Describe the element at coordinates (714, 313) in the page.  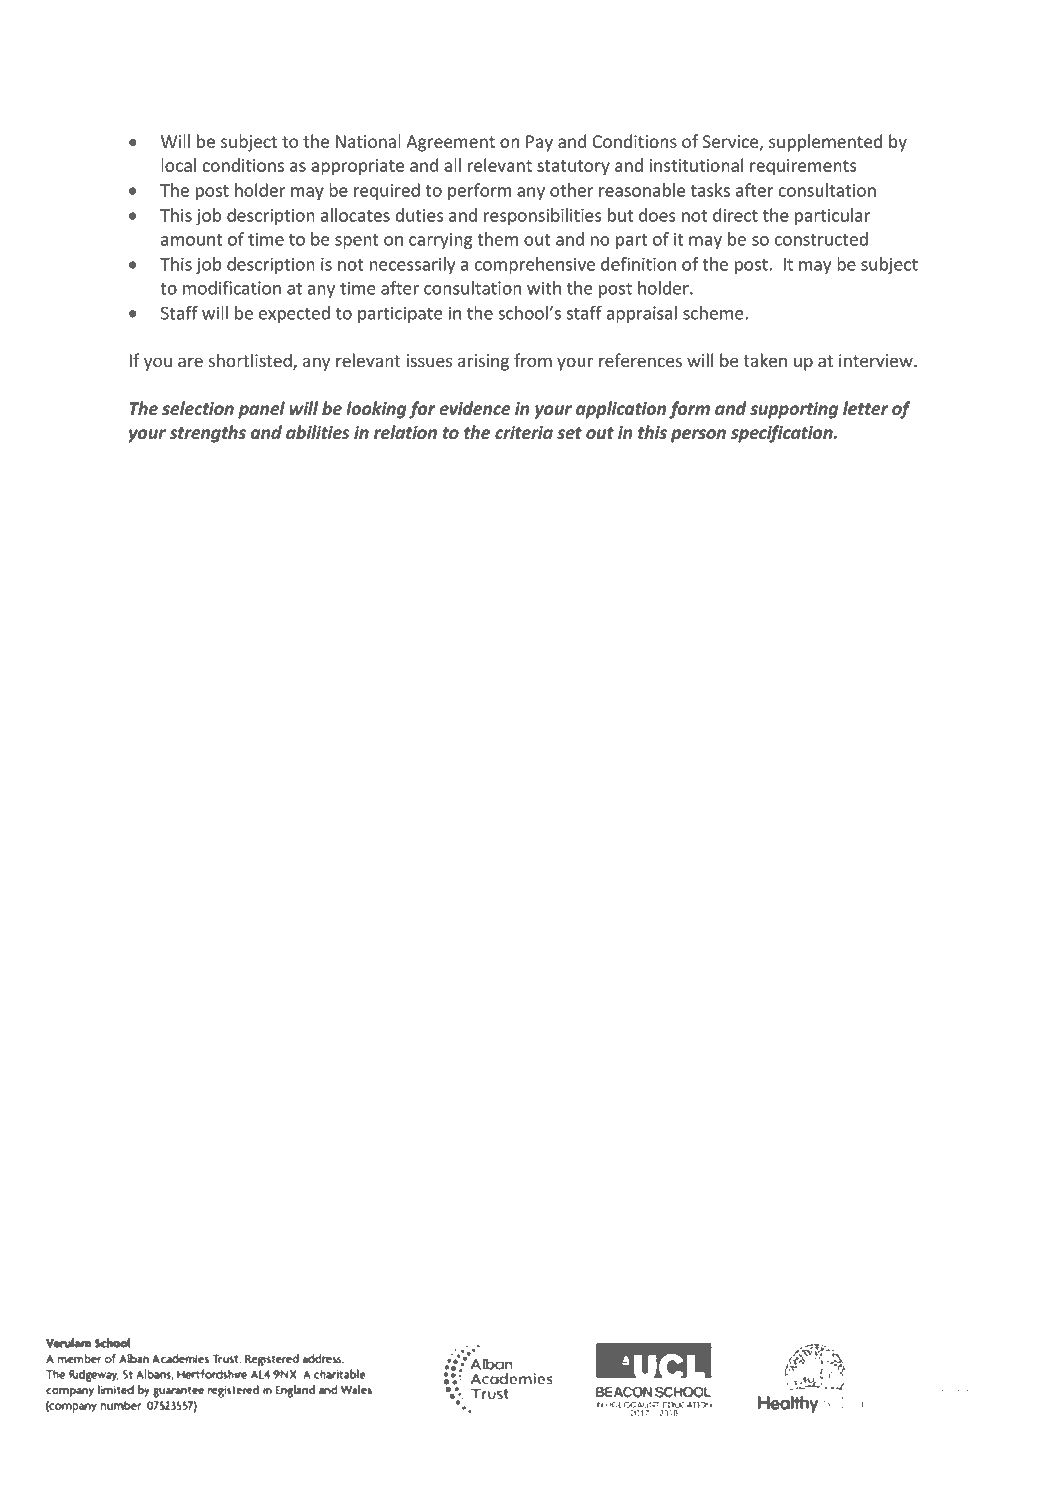
I see `scheme` at that location.
